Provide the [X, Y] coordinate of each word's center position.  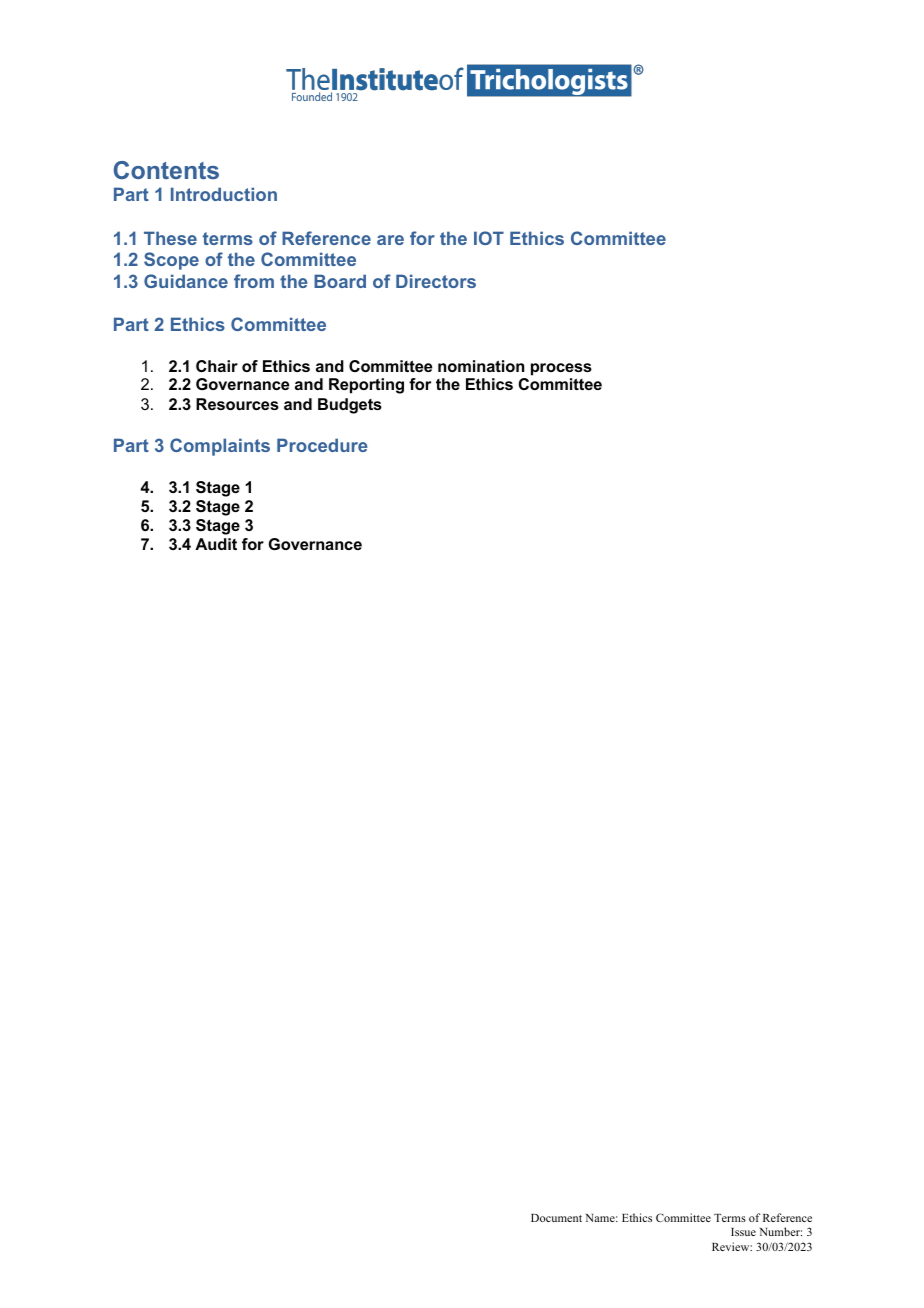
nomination [481, 366]
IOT [489, 238]
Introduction [224, 194]
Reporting [366, 386]
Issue [743, 1232]
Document [556, 1218]
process [561, 369]
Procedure [322, 445]
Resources [237, 404]
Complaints [220, 447]
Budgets [350, 406]
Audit [216, 544]
